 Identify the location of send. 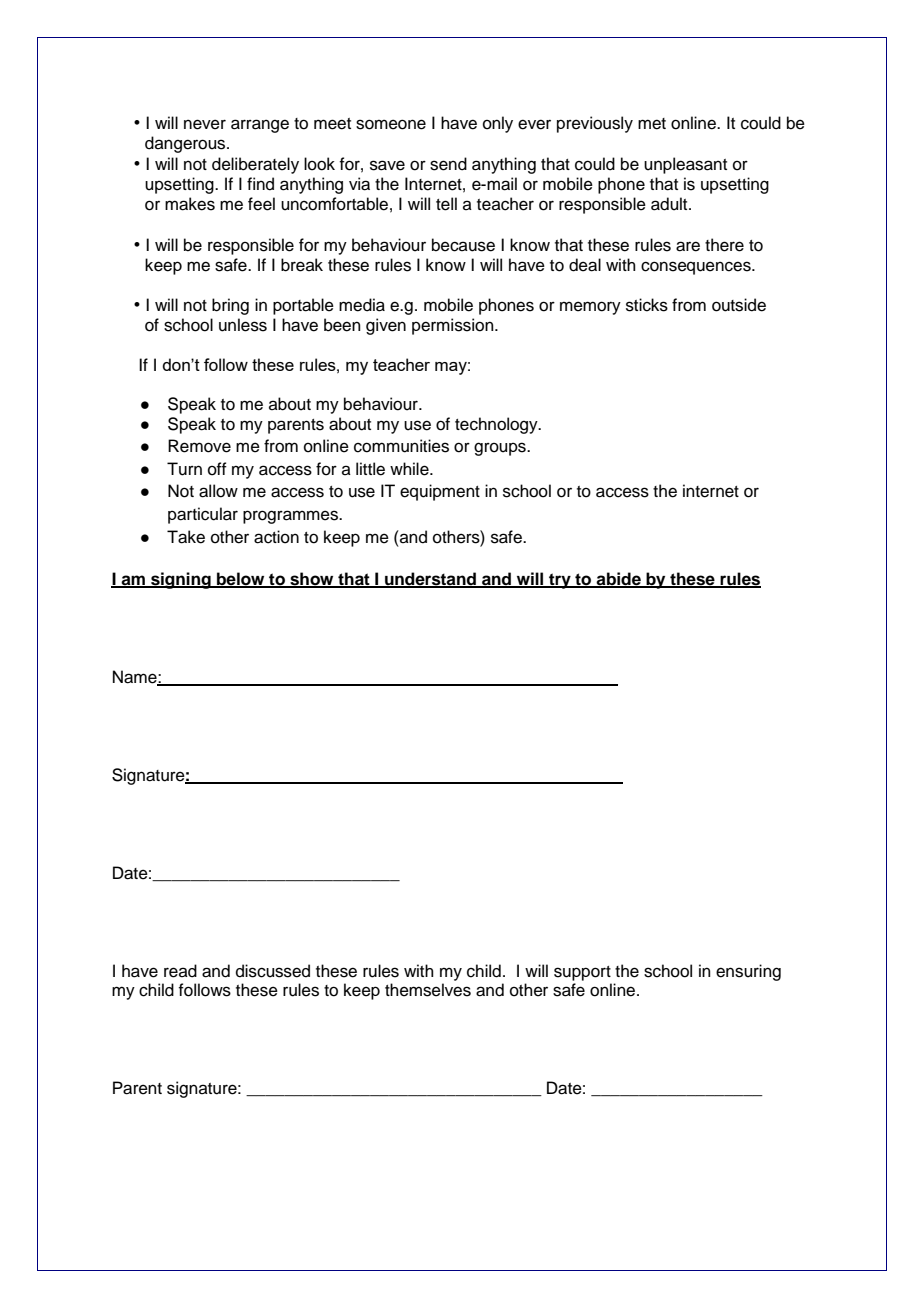
(448, 164).
